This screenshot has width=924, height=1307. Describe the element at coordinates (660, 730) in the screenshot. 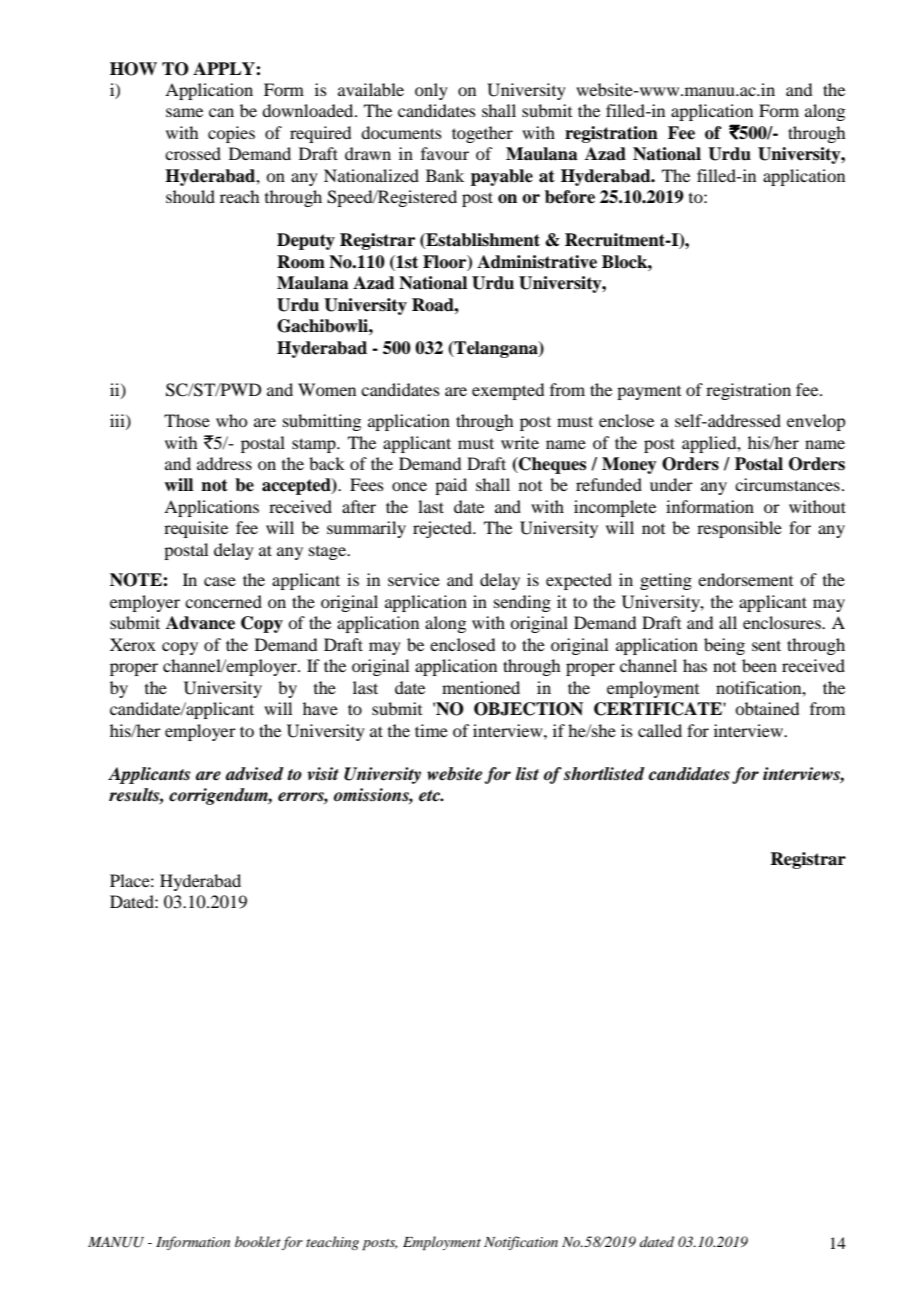

I see `called` at that location.
